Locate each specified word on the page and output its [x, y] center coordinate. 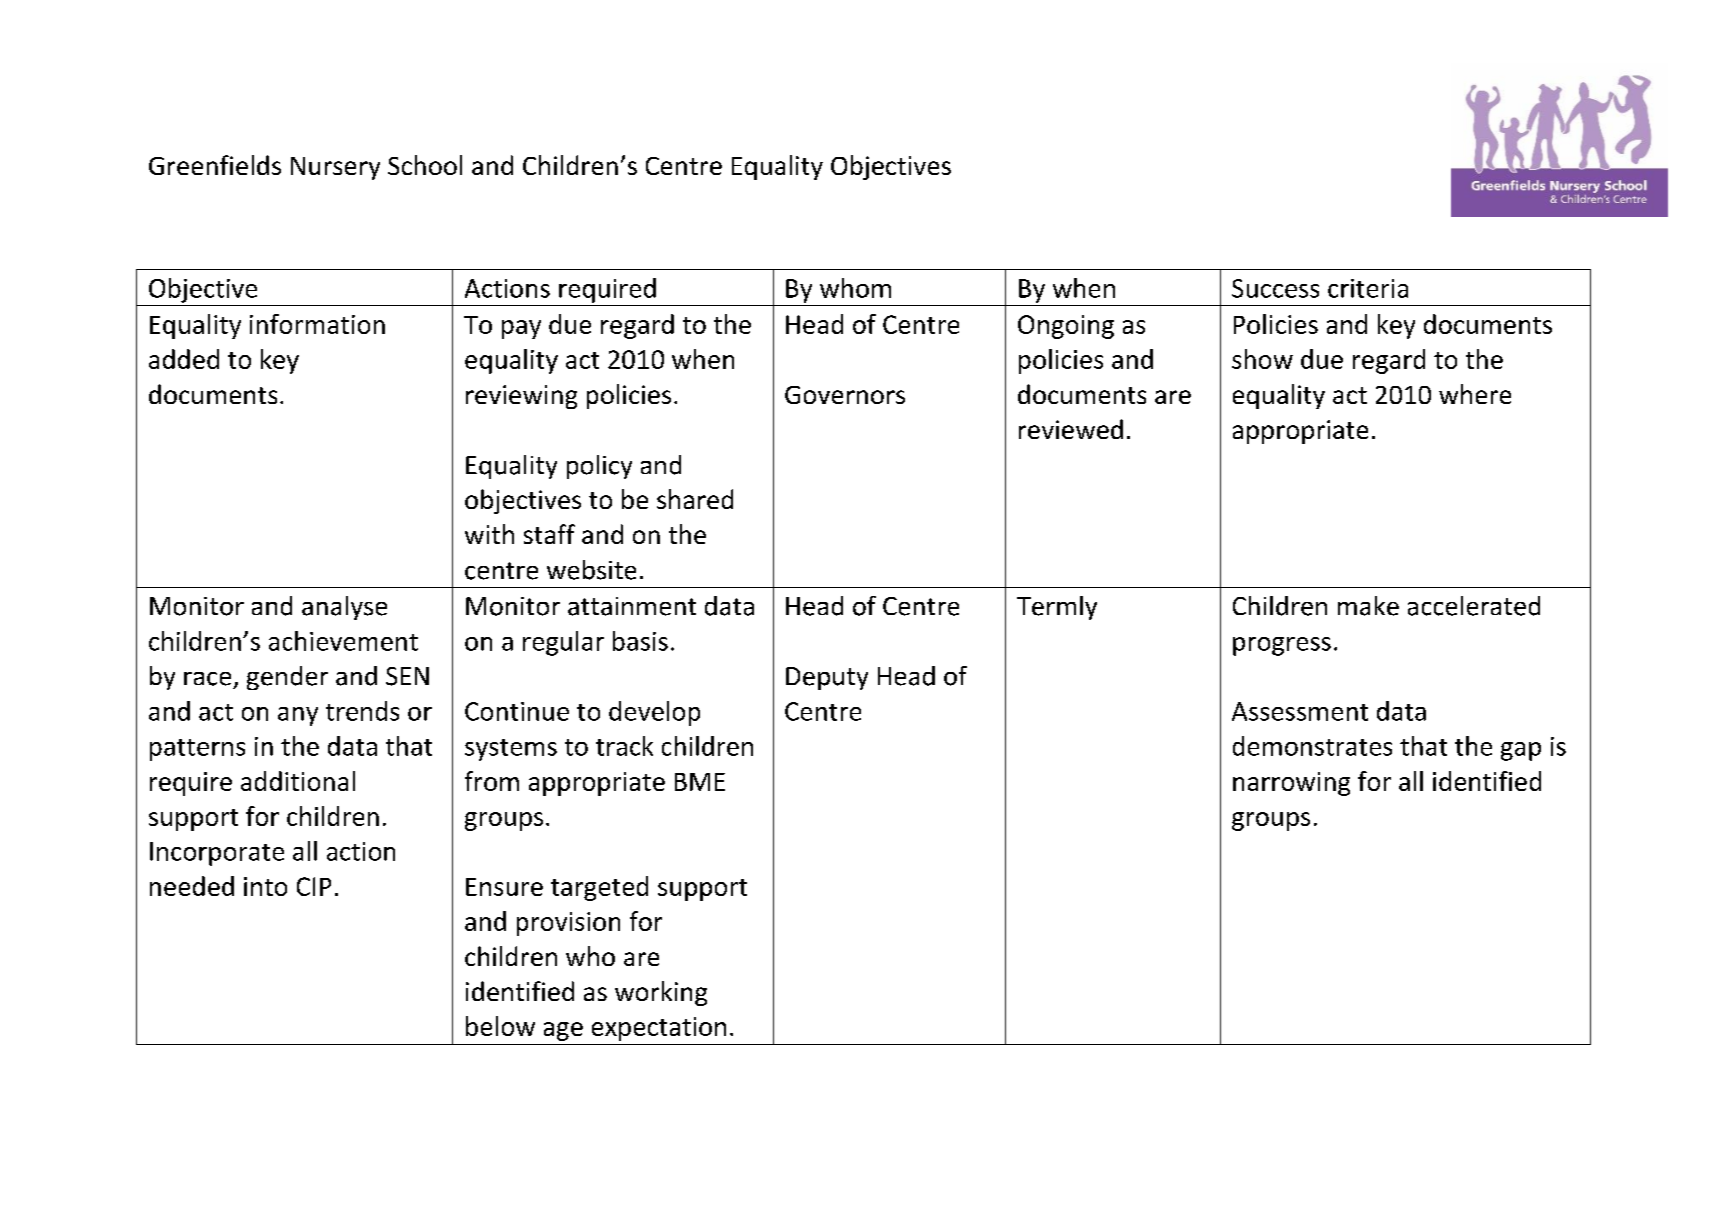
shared [695, 499]
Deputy [827, 678]
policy [599, 467]
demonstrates [1312, 746]
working [661, 993]
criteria [1368, 288]
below [500, 1026]
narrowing [1291, 784]
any [298, 716]
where [1475, 394]
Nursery [335, 168]
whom [855, 288]
